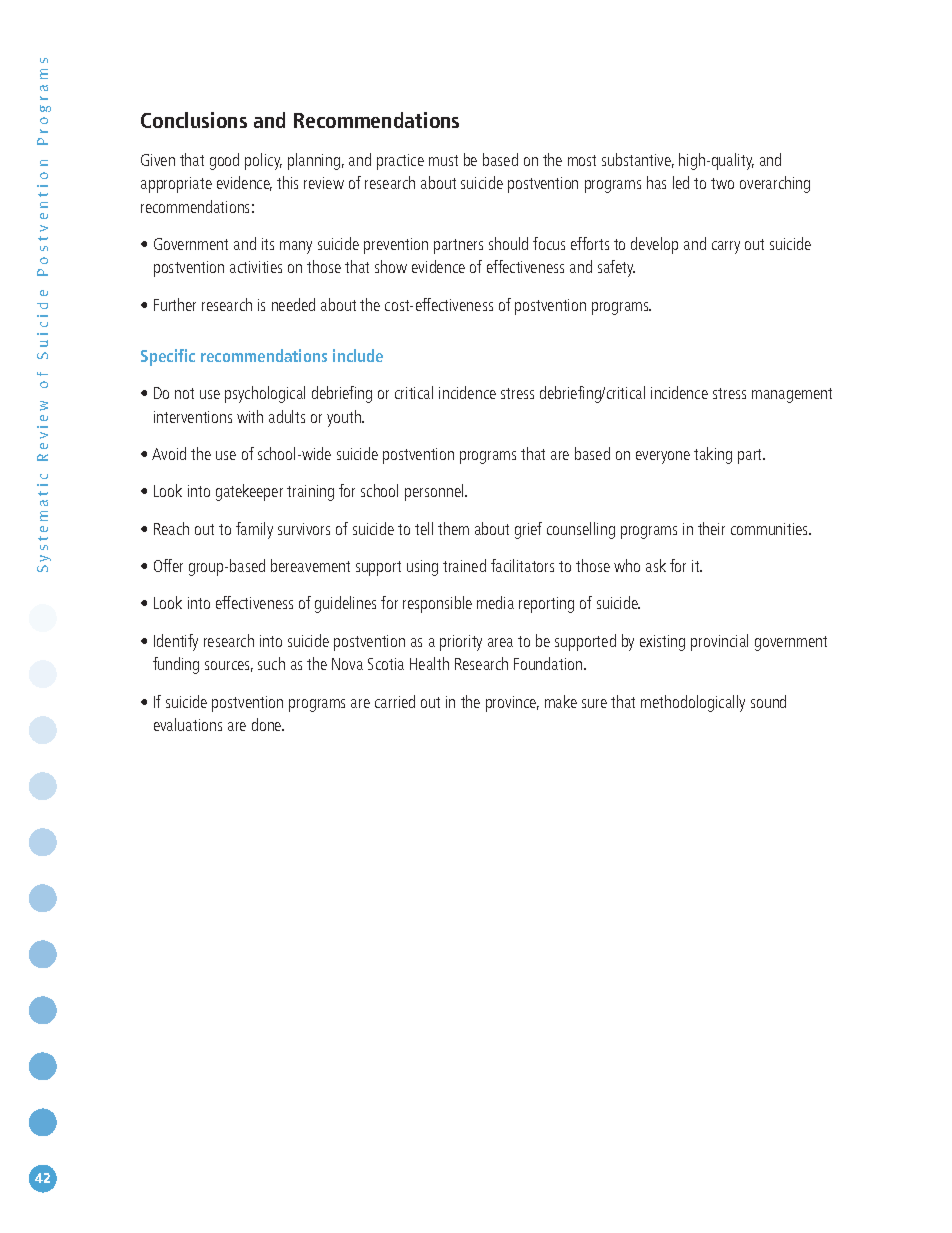 This page has height=1233, width=952. Describe the element at coordinates (175, 304) in the page. I see `Further` at that location.
